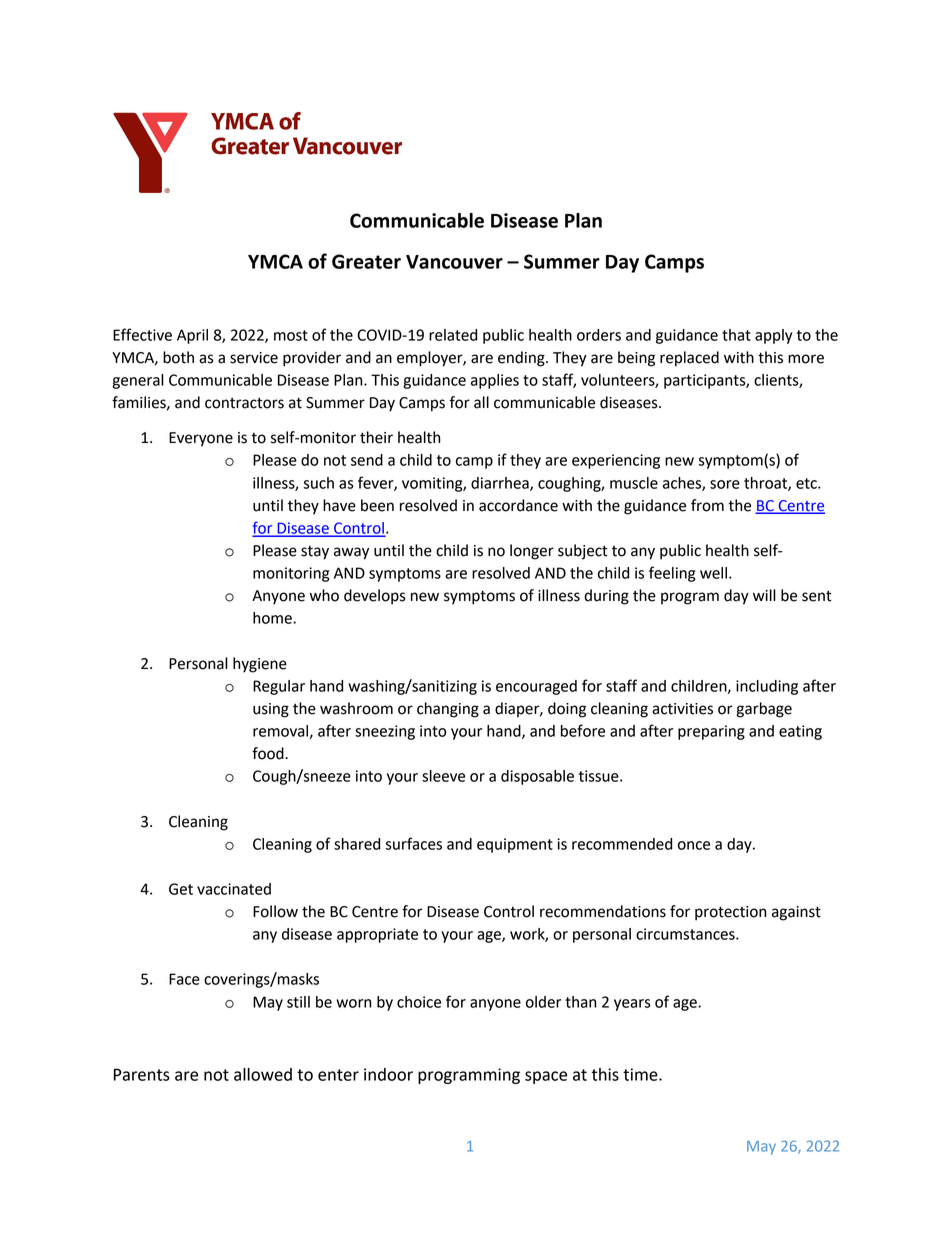 The width and height of the document is (952, 1233). What do you see at coordinates (234, 889) in the document?
I see `vaccinated` at bounding box center [234, 889].
